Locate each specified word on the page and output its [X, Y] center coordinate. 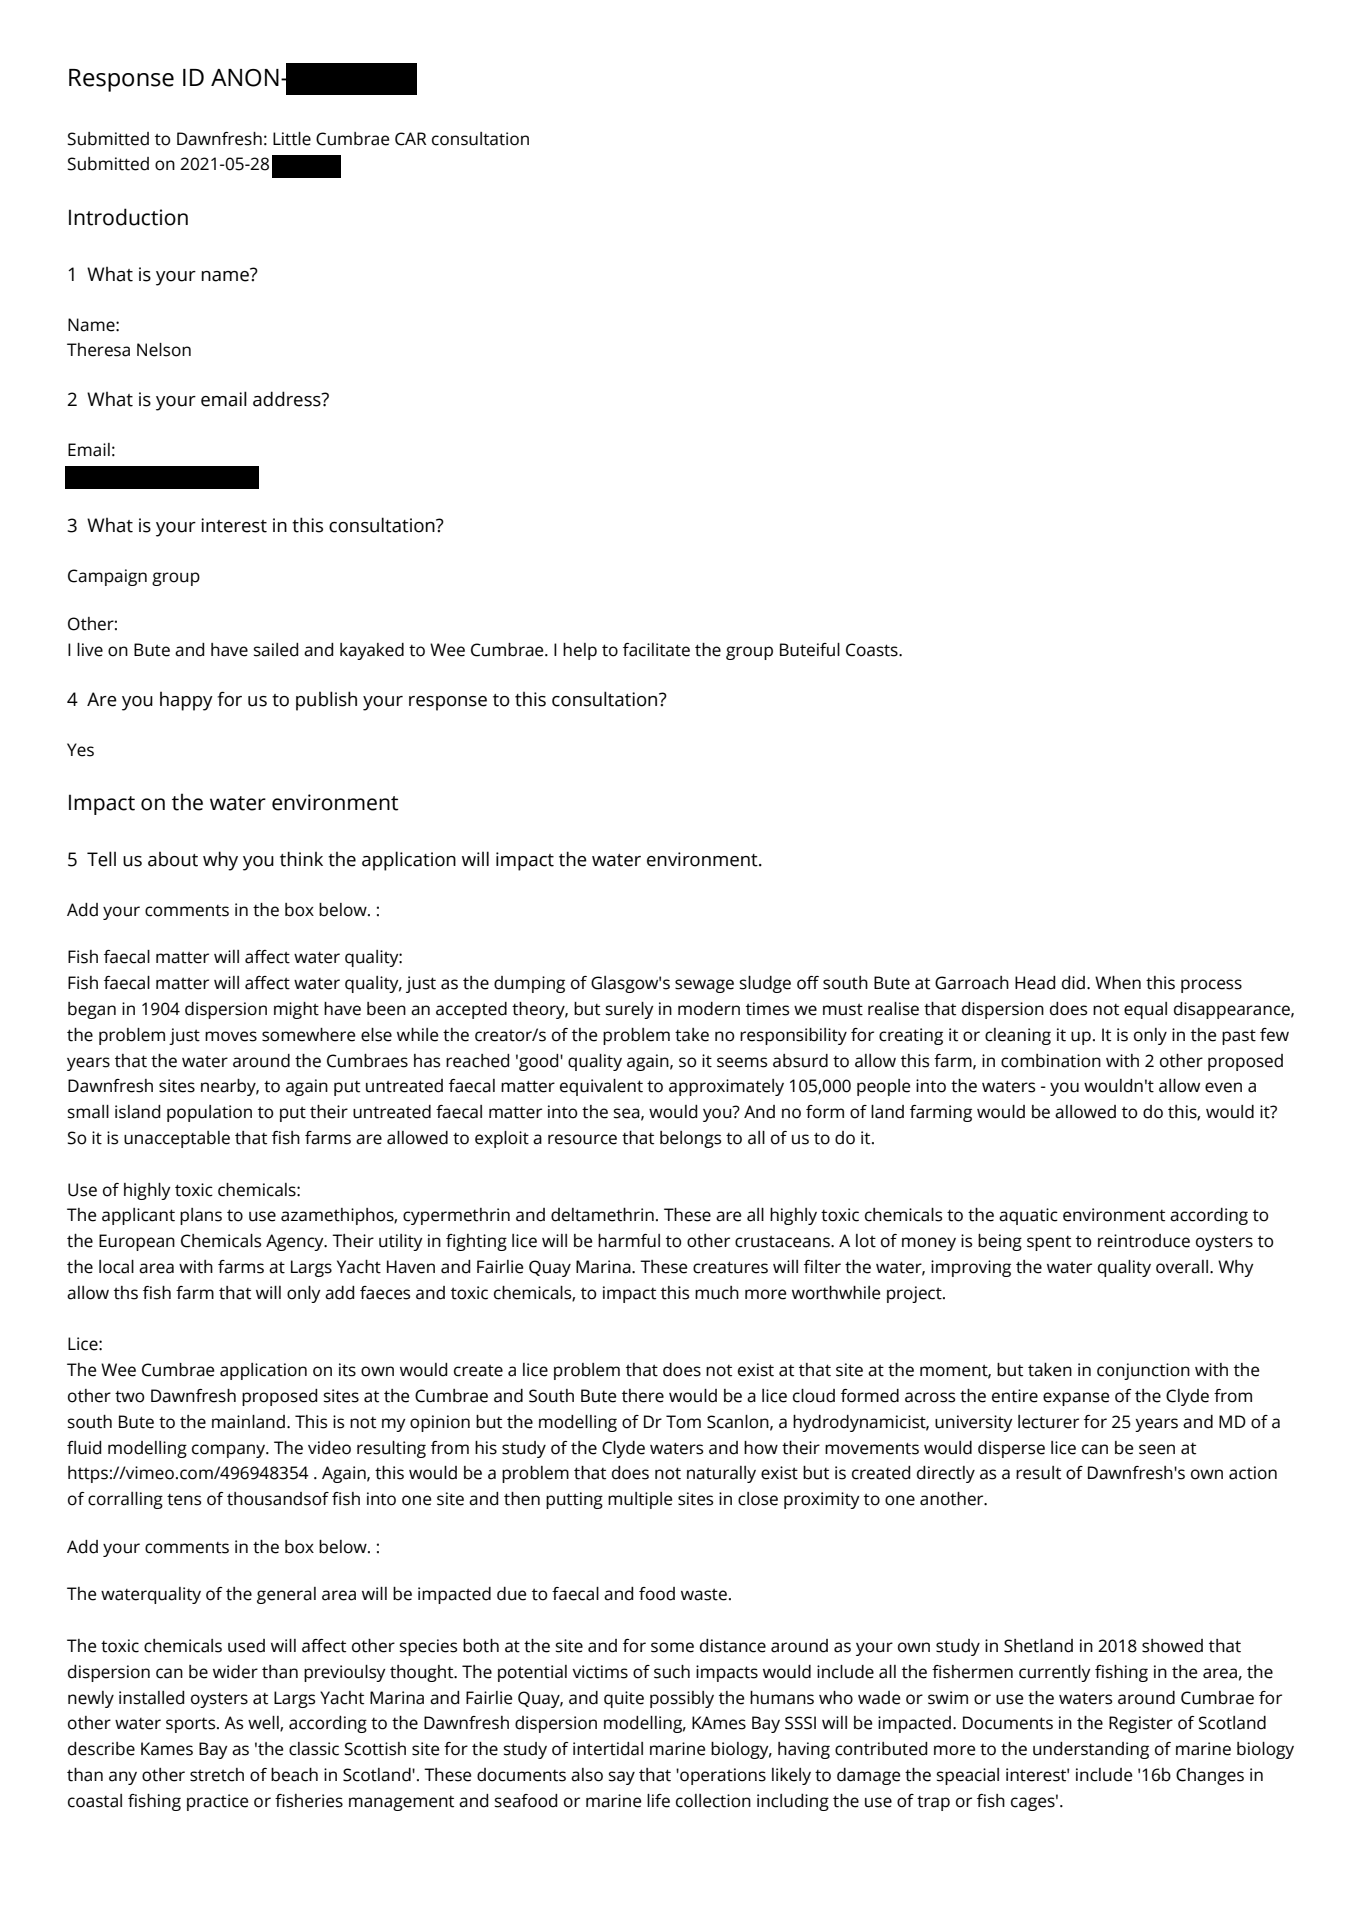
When [1118, 983]
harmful [629, 1241]
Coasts [873, 650]
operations [722, 1776]
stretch [217, 1775]
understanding [1091, 1750]
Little [292, 139]
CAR [411, 139]
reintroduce [1144, 1241]
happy [186, 701]
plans [201, 1216]
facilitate [656, 650]
